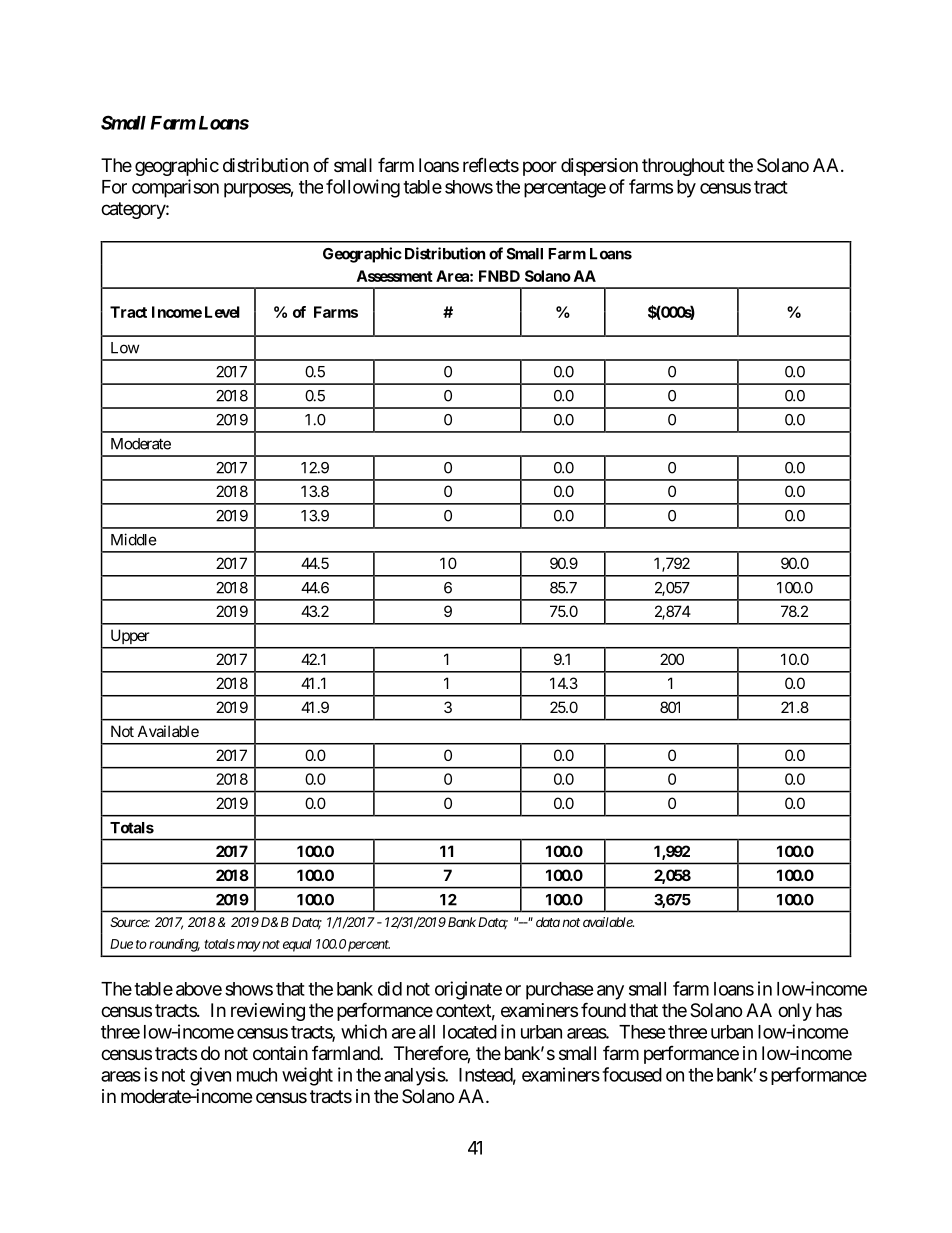 The image size is (952, 1233). Describe the element at coordinates (642, 1032) in the screenshot. I see `These` at that location.
